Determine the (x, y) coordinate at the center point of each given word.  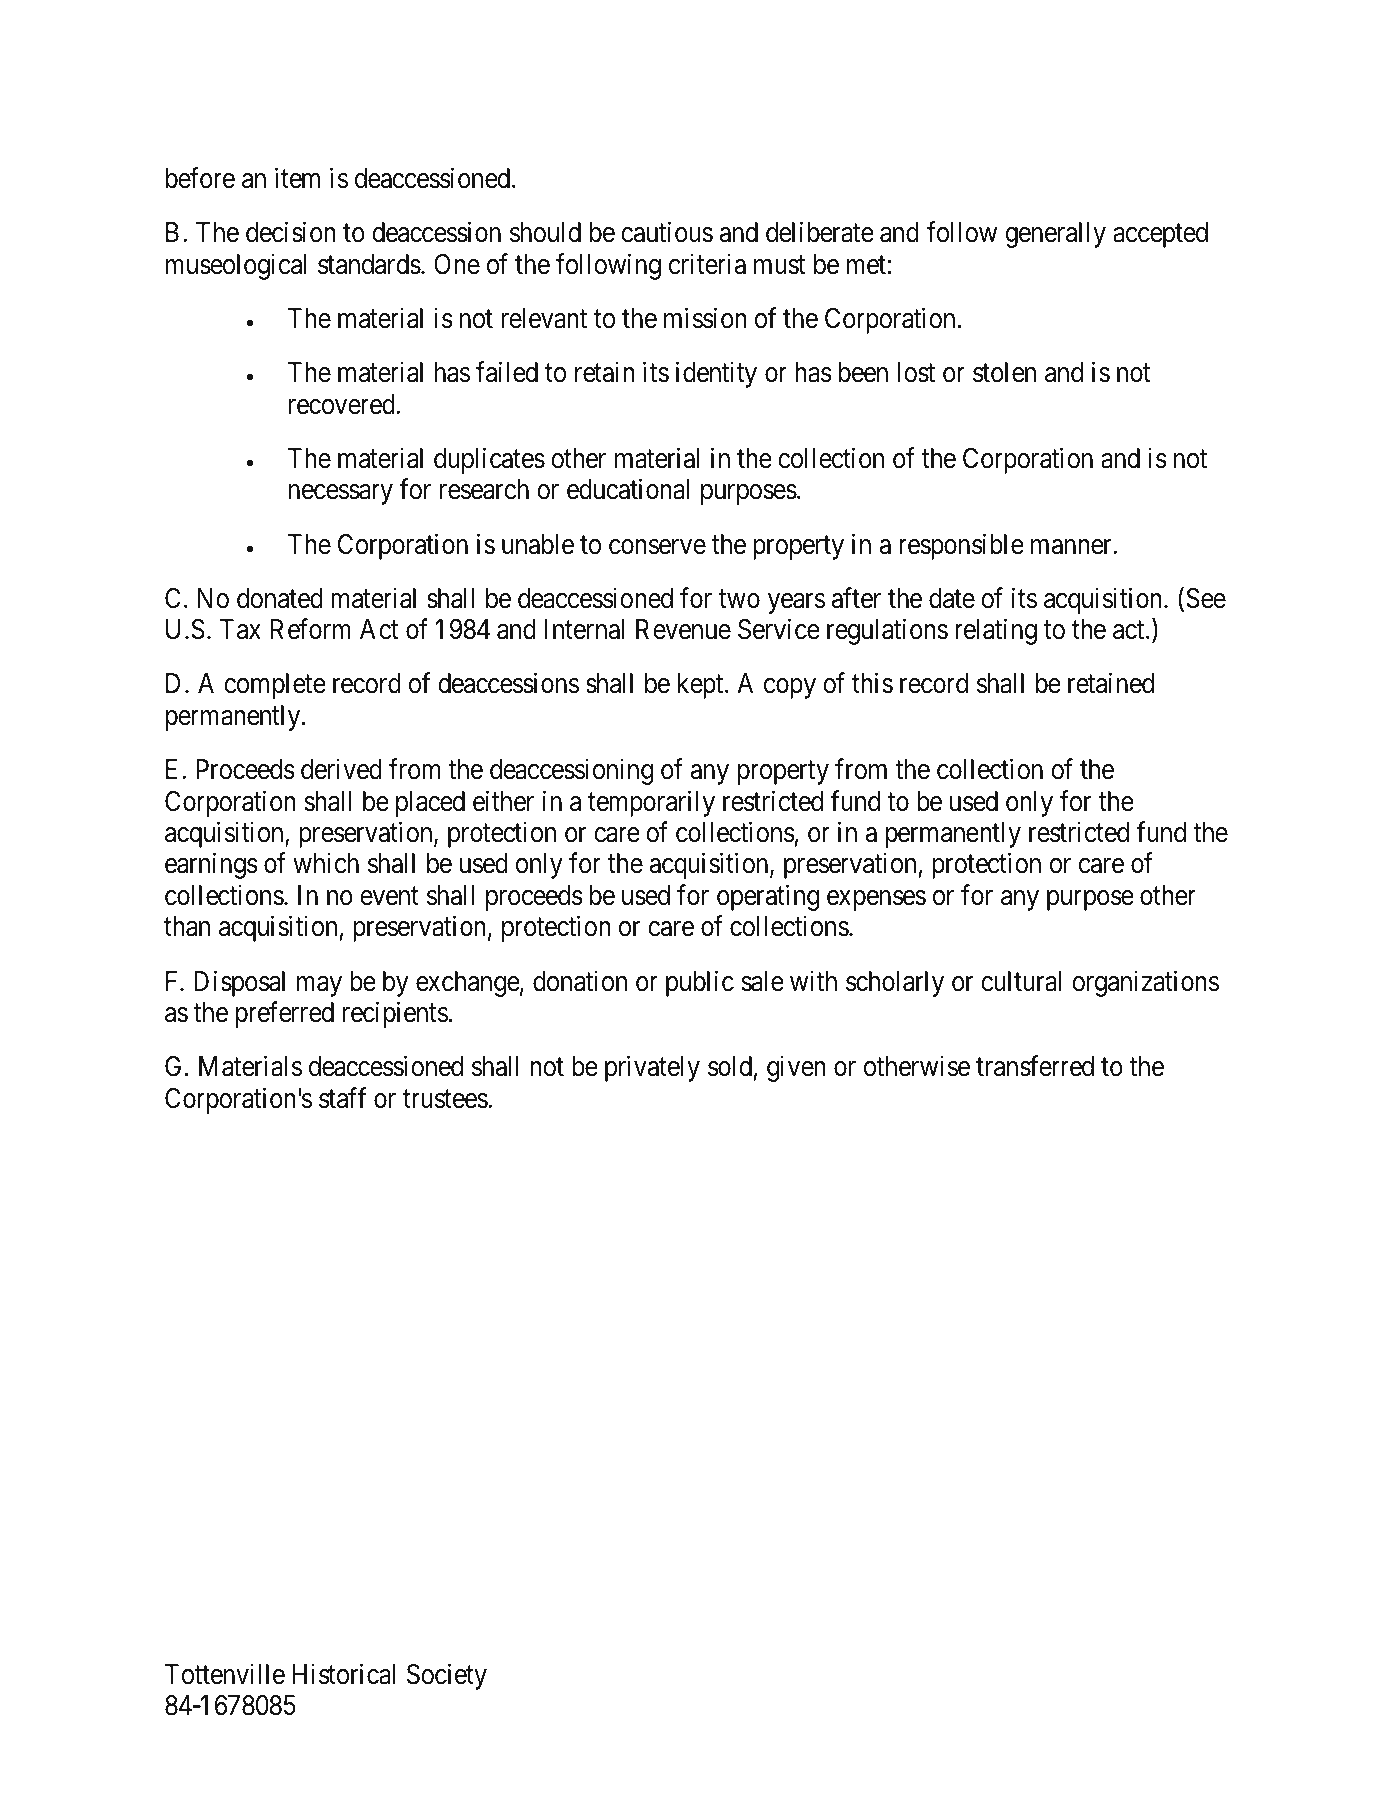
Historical (344, 1674)
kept (702, 686)
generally (1055, 235)
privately (652, 1069)
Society (447, 1676)
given (796, 1069)
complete (275, 686)
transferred (1035, 1066)
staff (342, 1098)
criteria (707, 264)
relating (996, 632)
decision (291, 232)
